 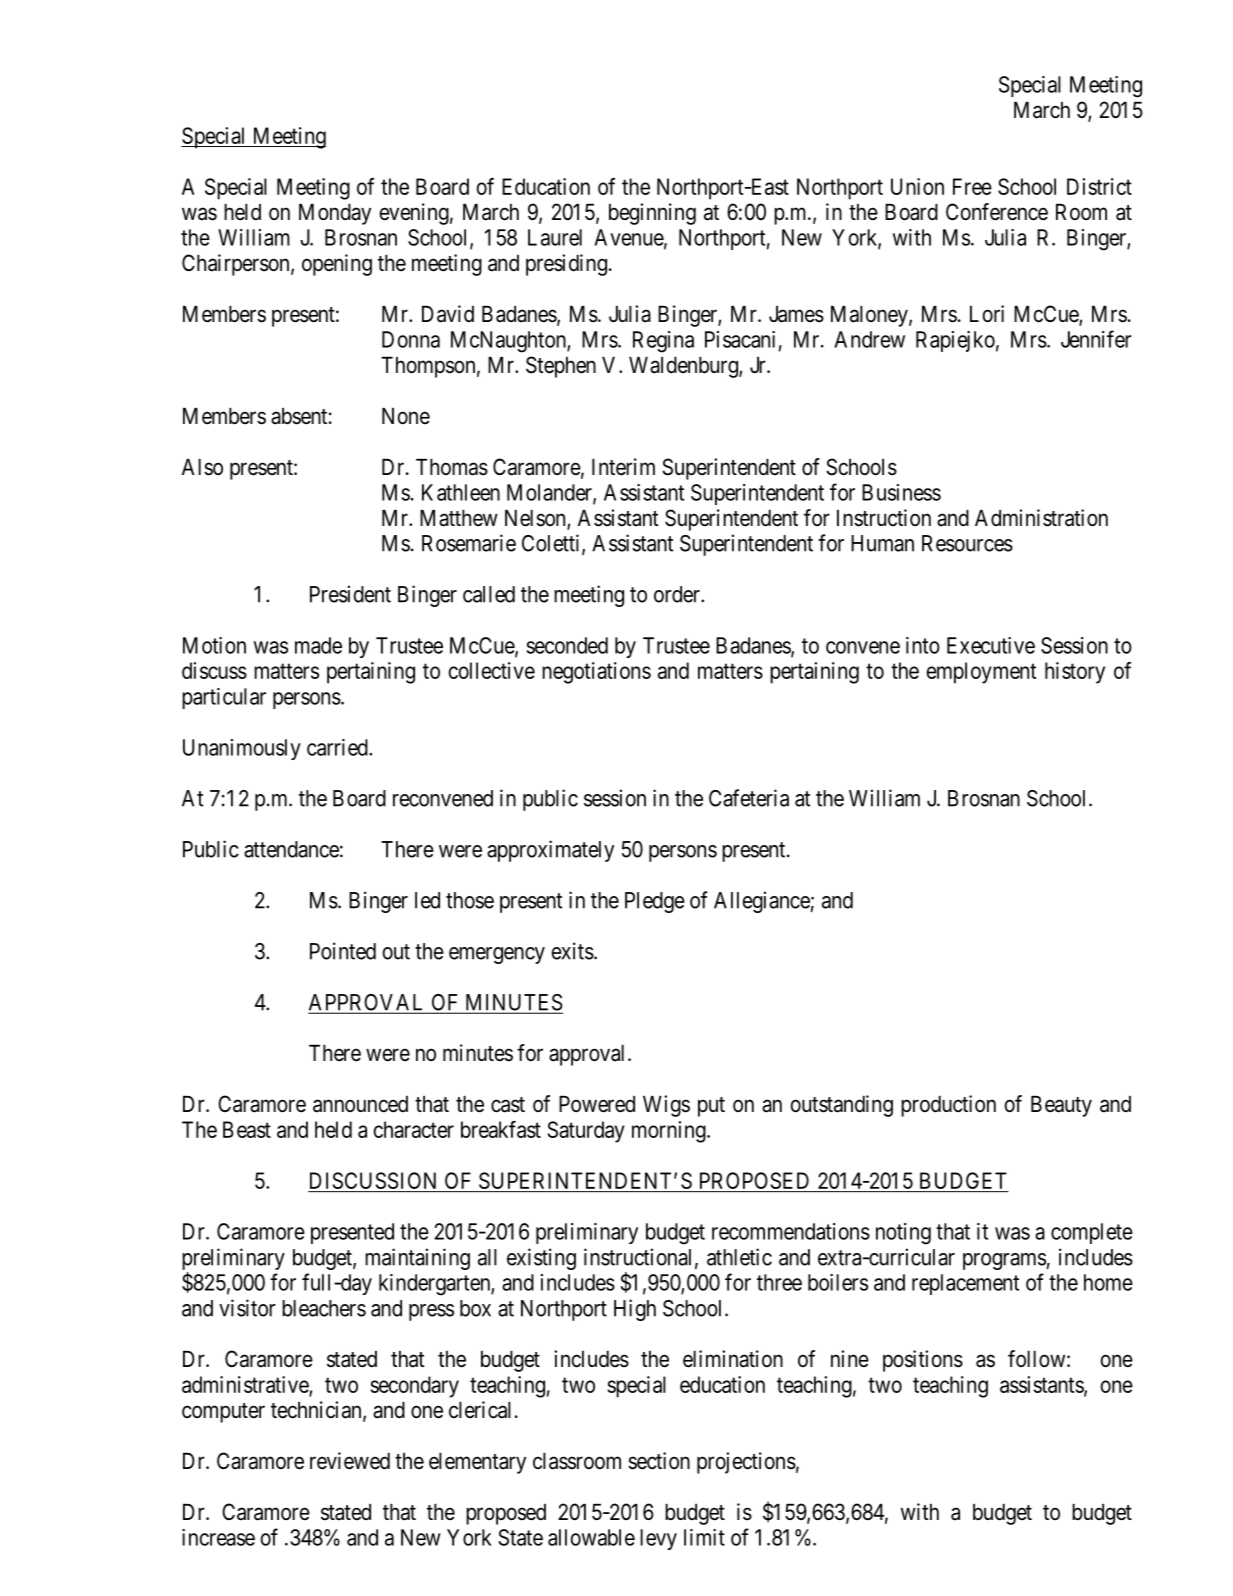 What do you see at coordinates (997, 212) in the image?
I see `Conference` at bounding box center [997, 212].
